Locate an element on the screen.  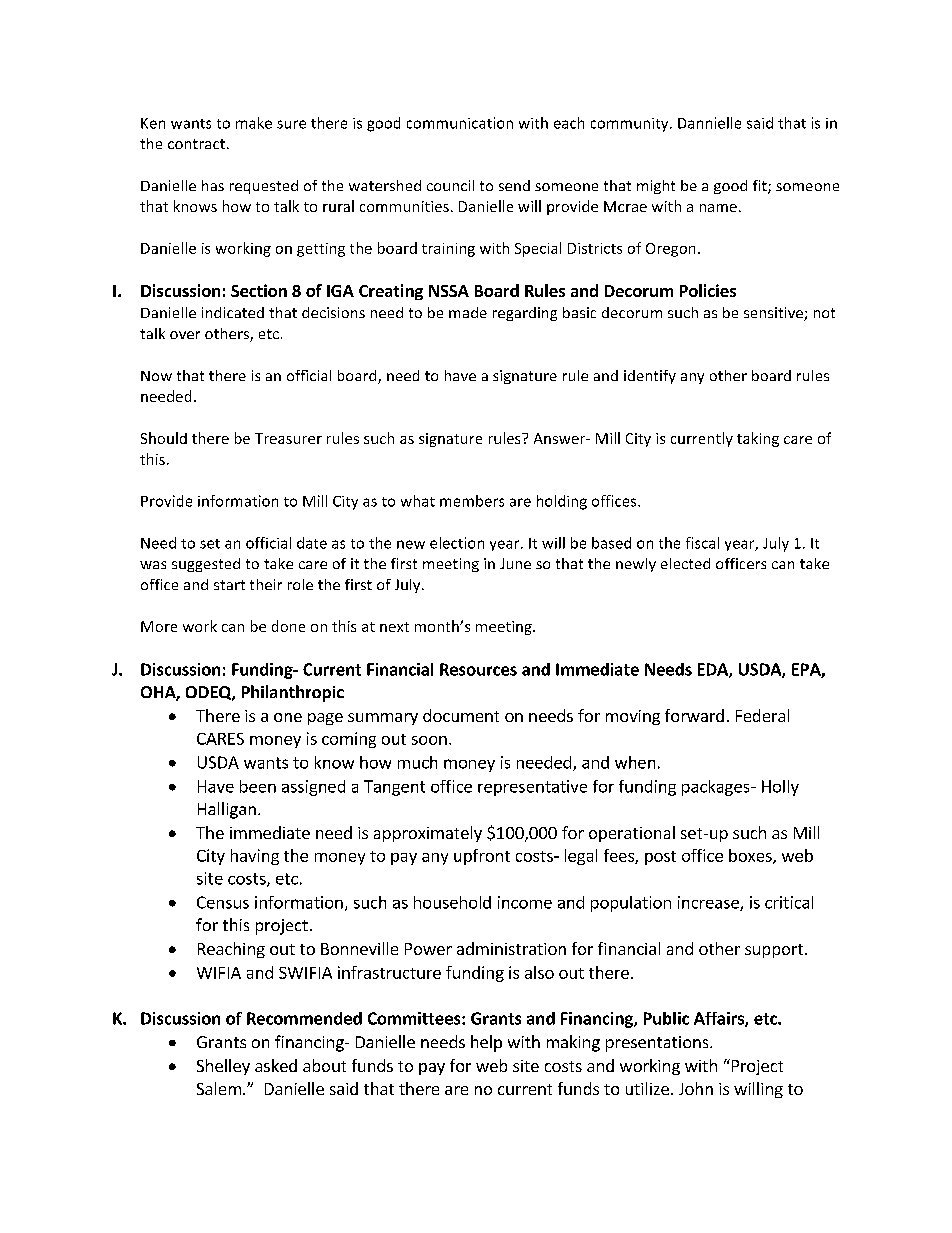
taking is located at coordinates (758, 439).
